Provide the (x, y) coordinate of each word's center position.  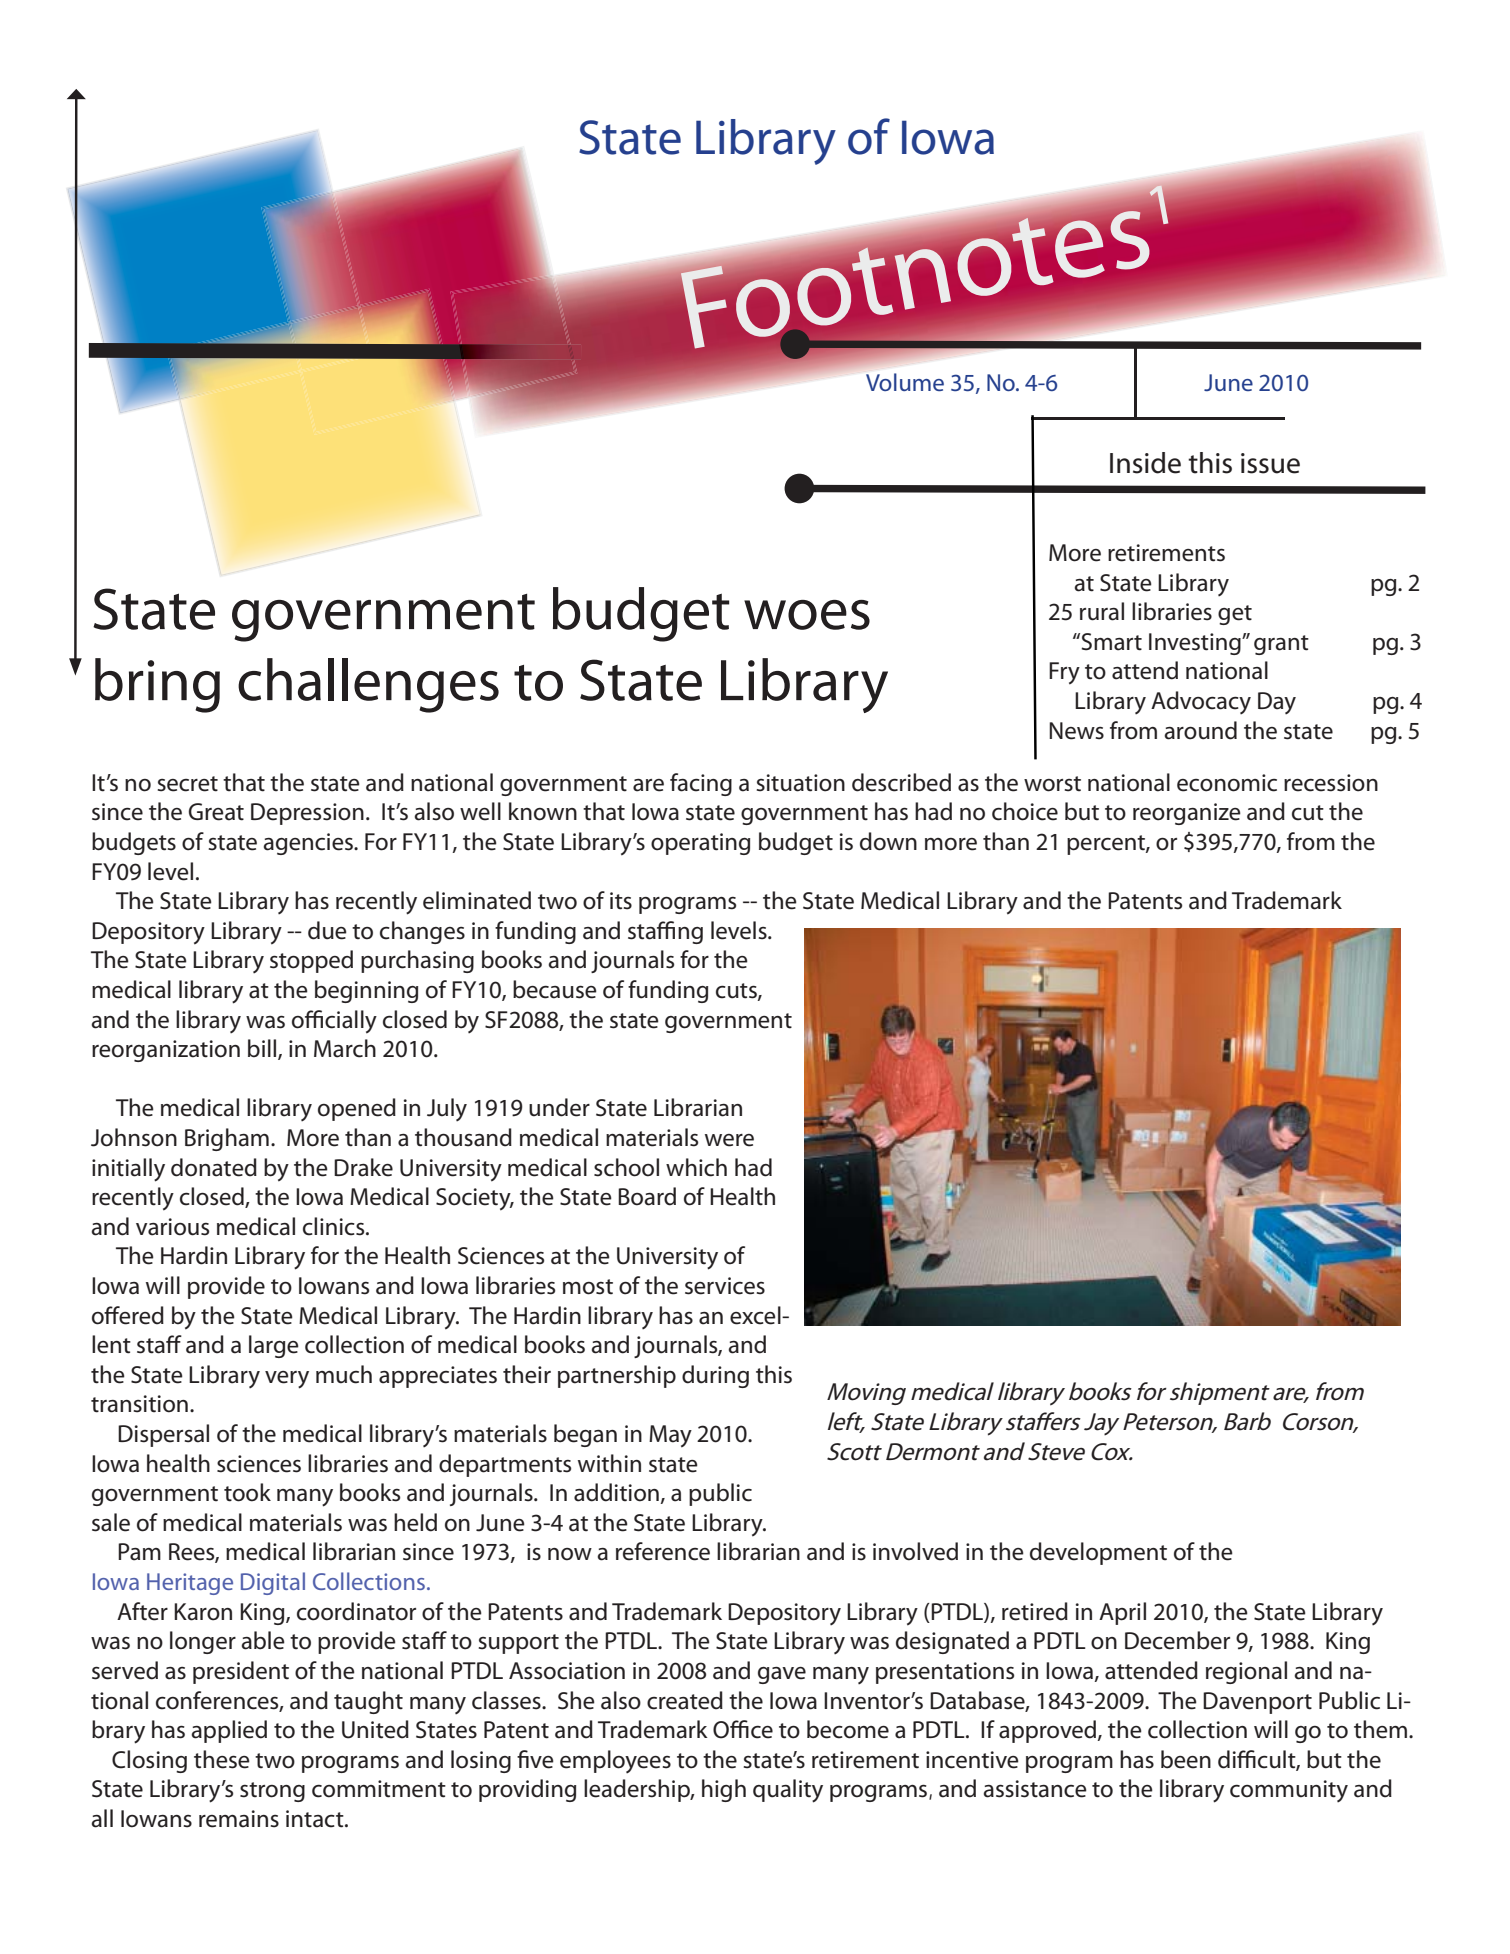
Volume (905, 382)
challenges (368, 685)
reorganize (1187, 814)
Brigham (227, 1139)
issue (1270, 463)
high (724, 1790)
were (729, 1140)
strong (272, 1792)
